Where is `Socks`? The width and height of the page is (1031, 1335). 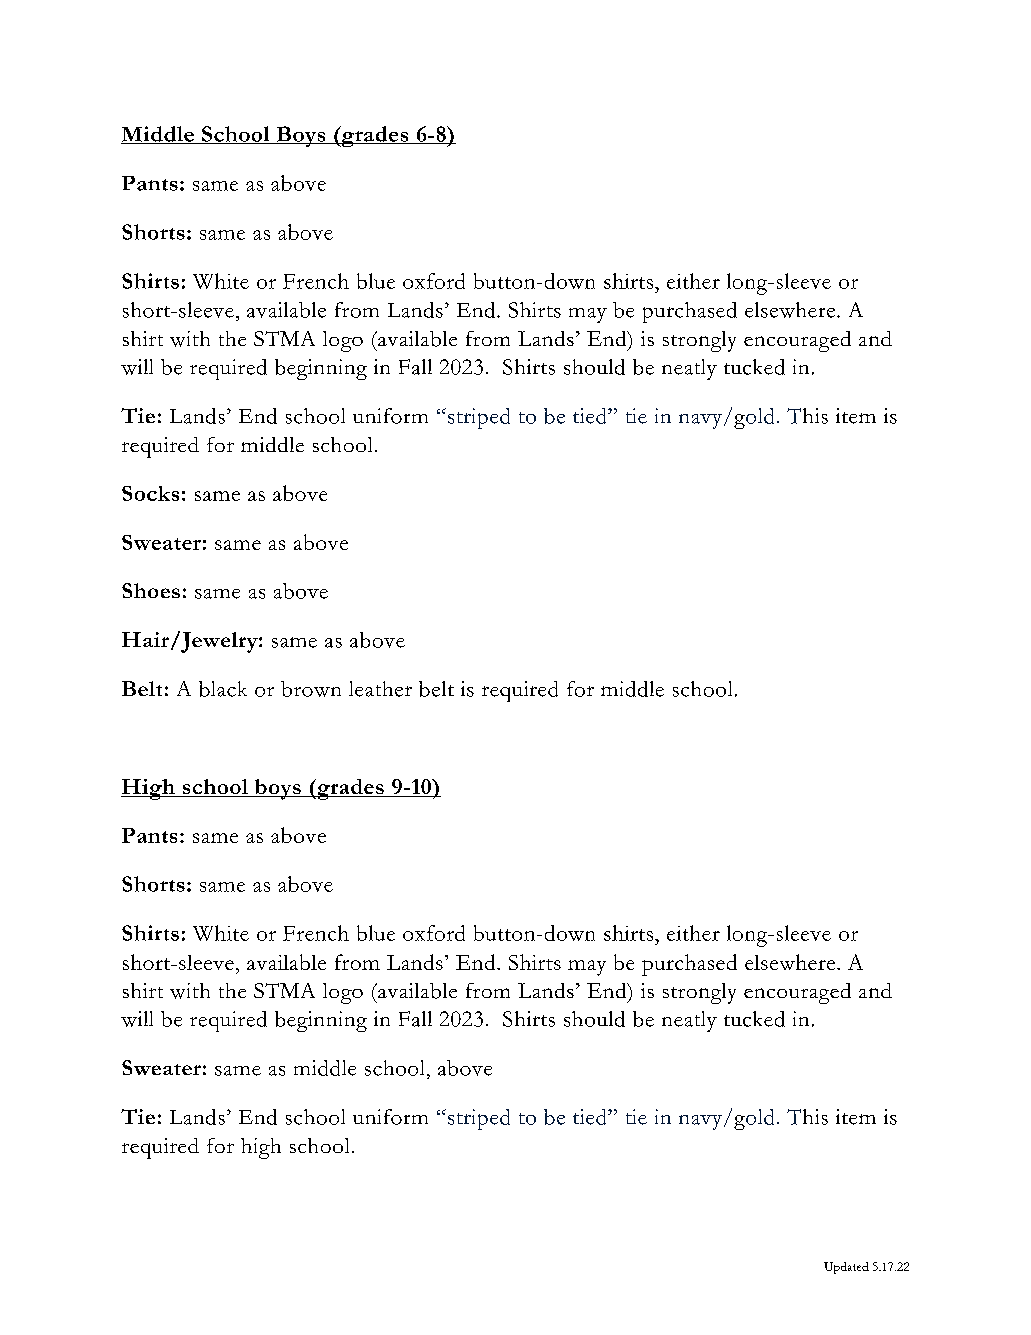 Socks is located at coordinates (150, 493).
